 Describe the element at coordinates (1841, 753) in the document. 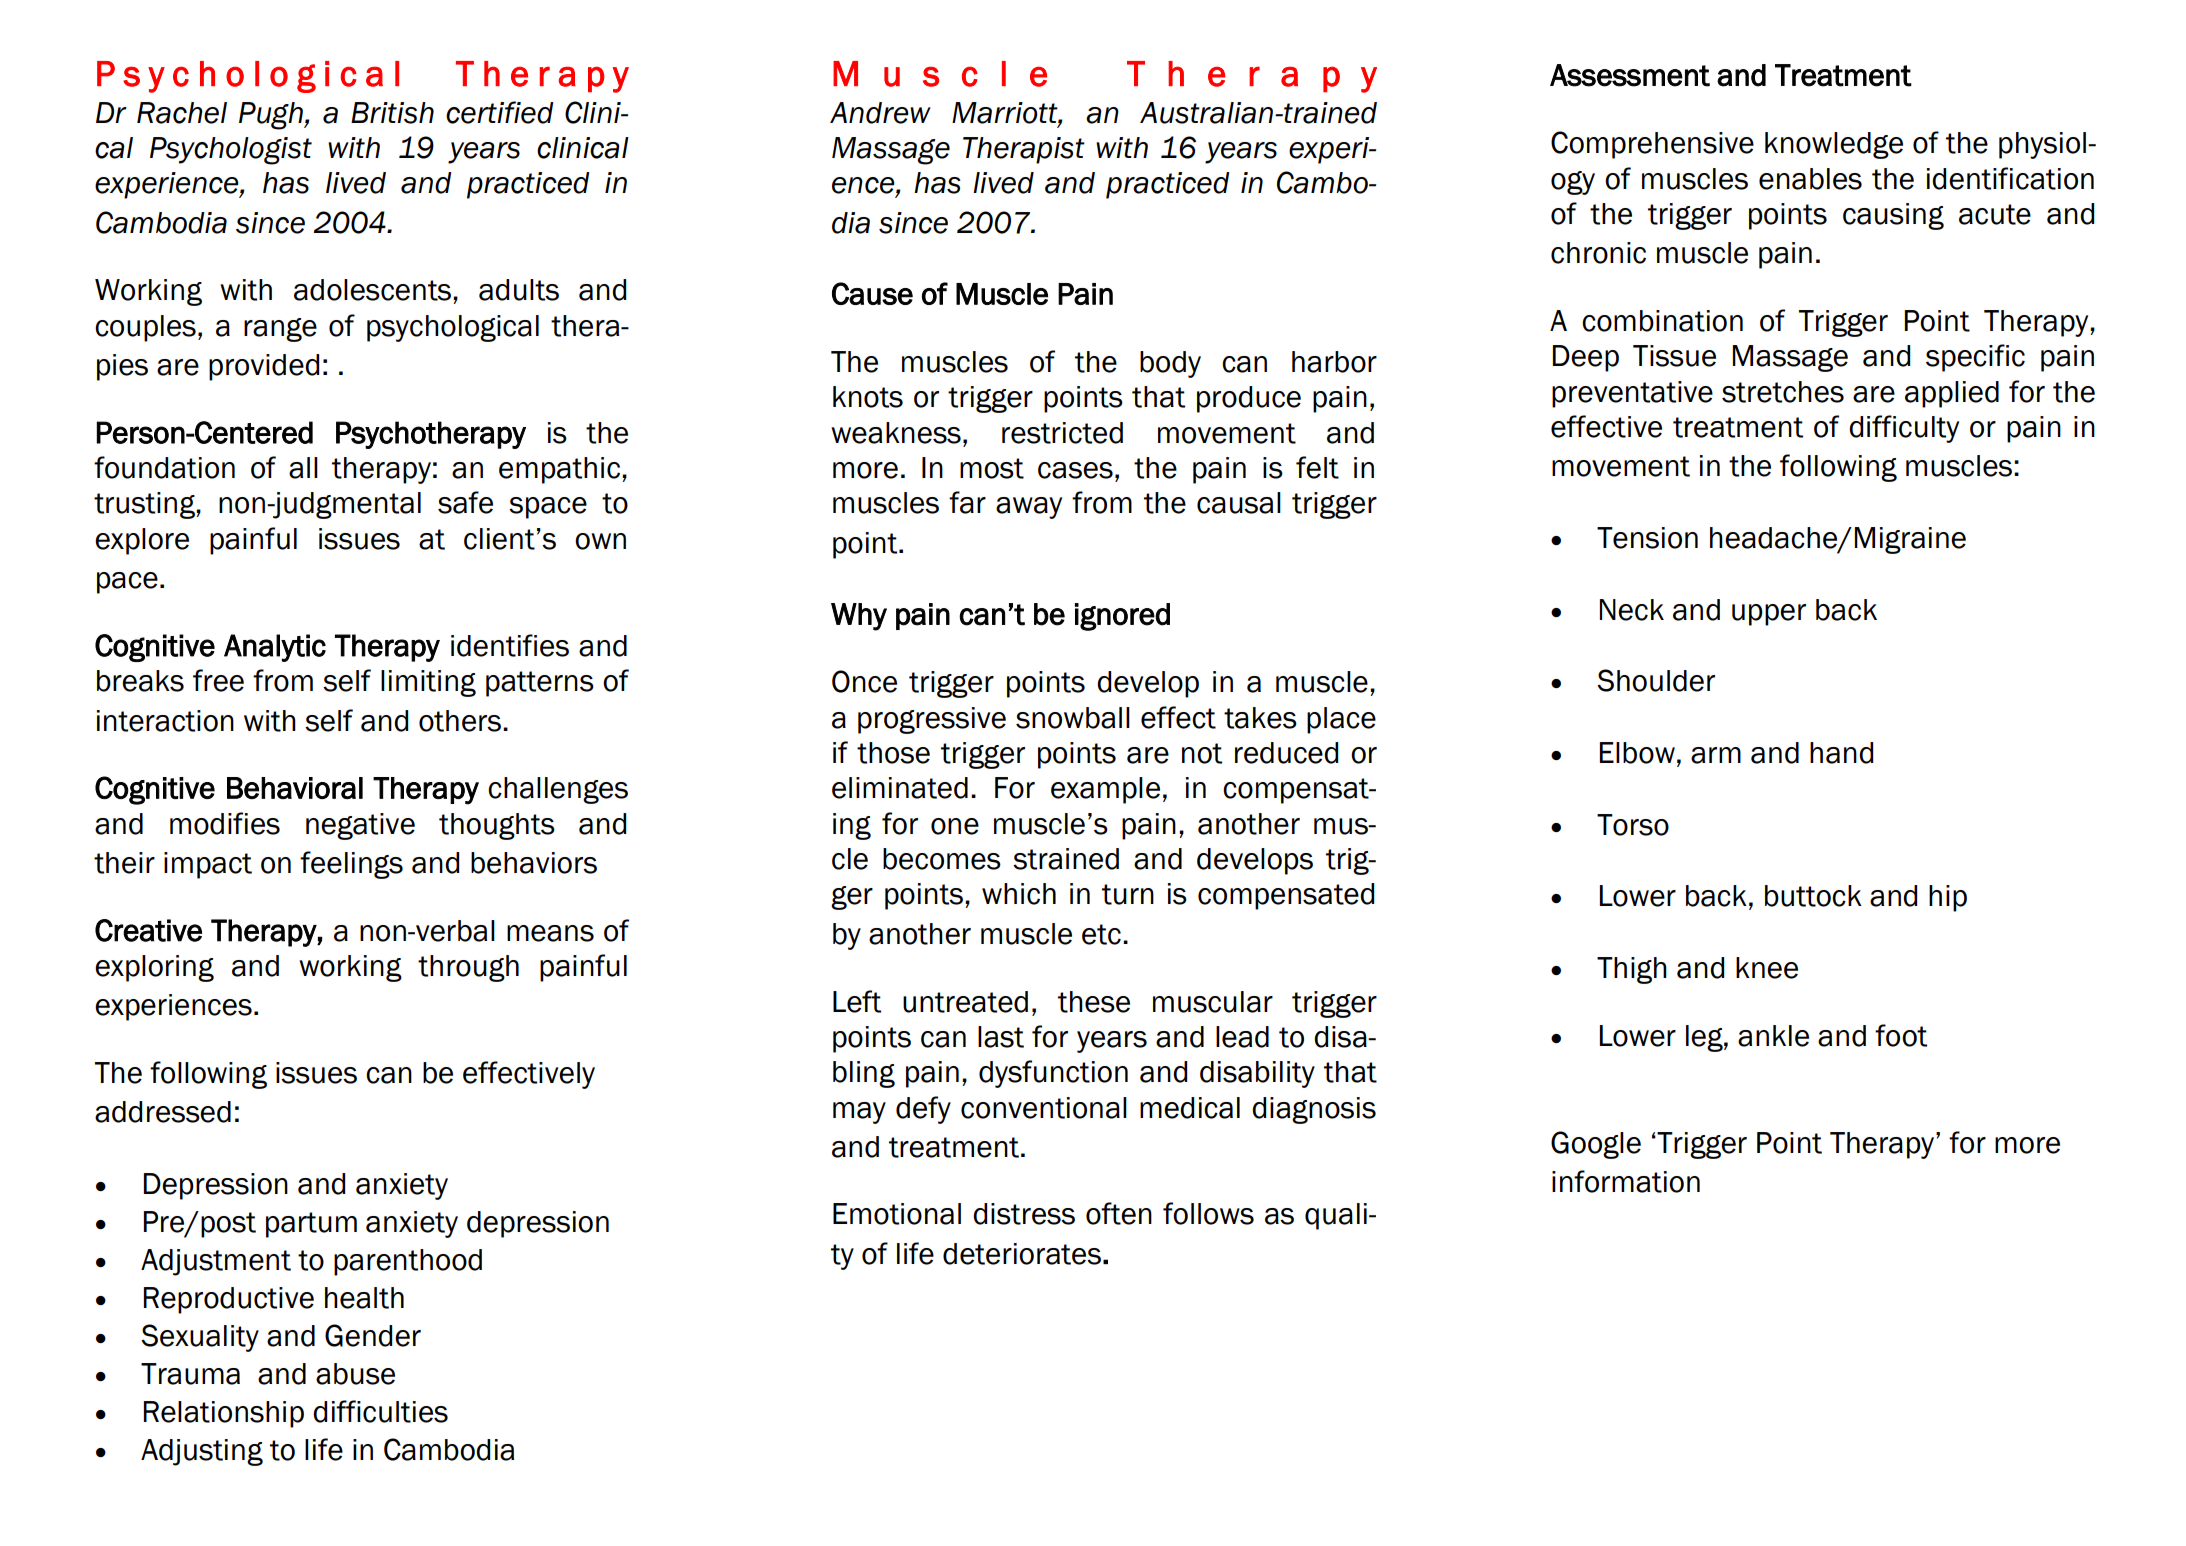

I see `hand` at that location.
